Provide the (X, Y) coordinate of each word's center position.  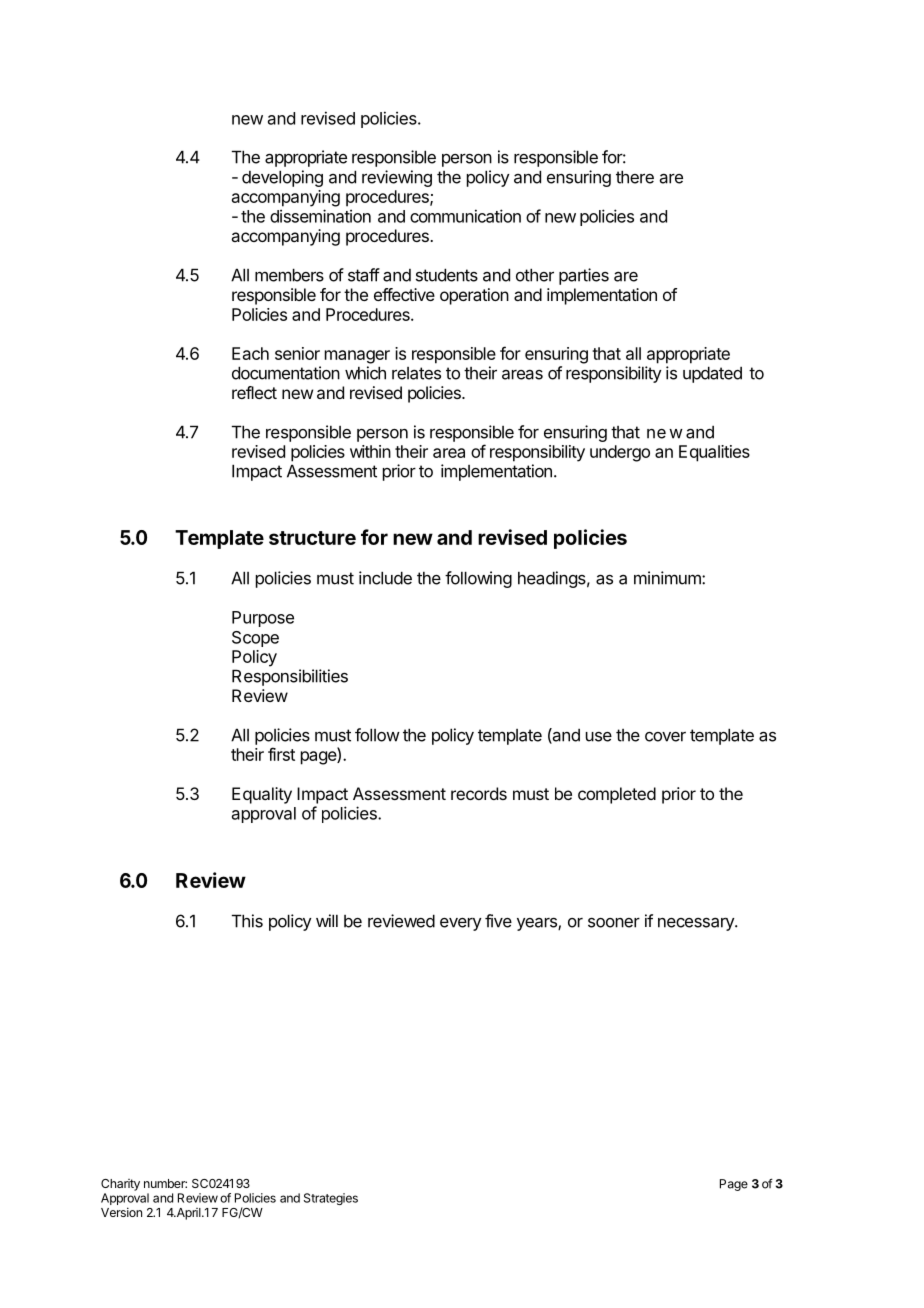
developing (282, 178)
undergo (620, 453)
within (370, 451)
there (635, 177)
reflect (254, 392)
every (460, 924)
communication (465, 216)
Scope (255, 639)
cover (665, 737)
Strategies (331, 1199)
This (247, 921)
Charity (120, 1185)
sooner (614, 923)
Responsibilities (290, 677)
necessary (697, 924)
